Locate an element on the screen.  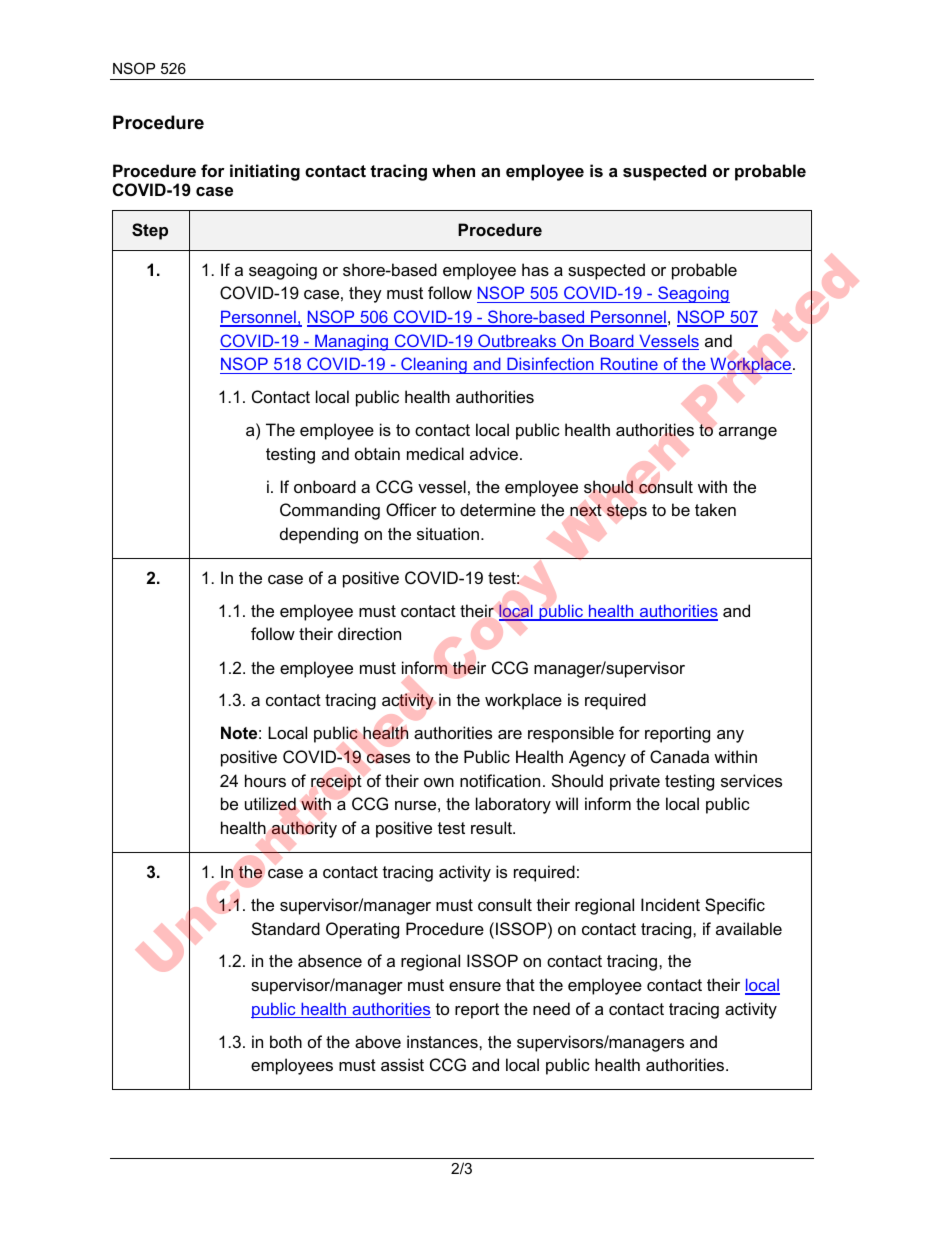
result is located at coordinates (492, 827).
